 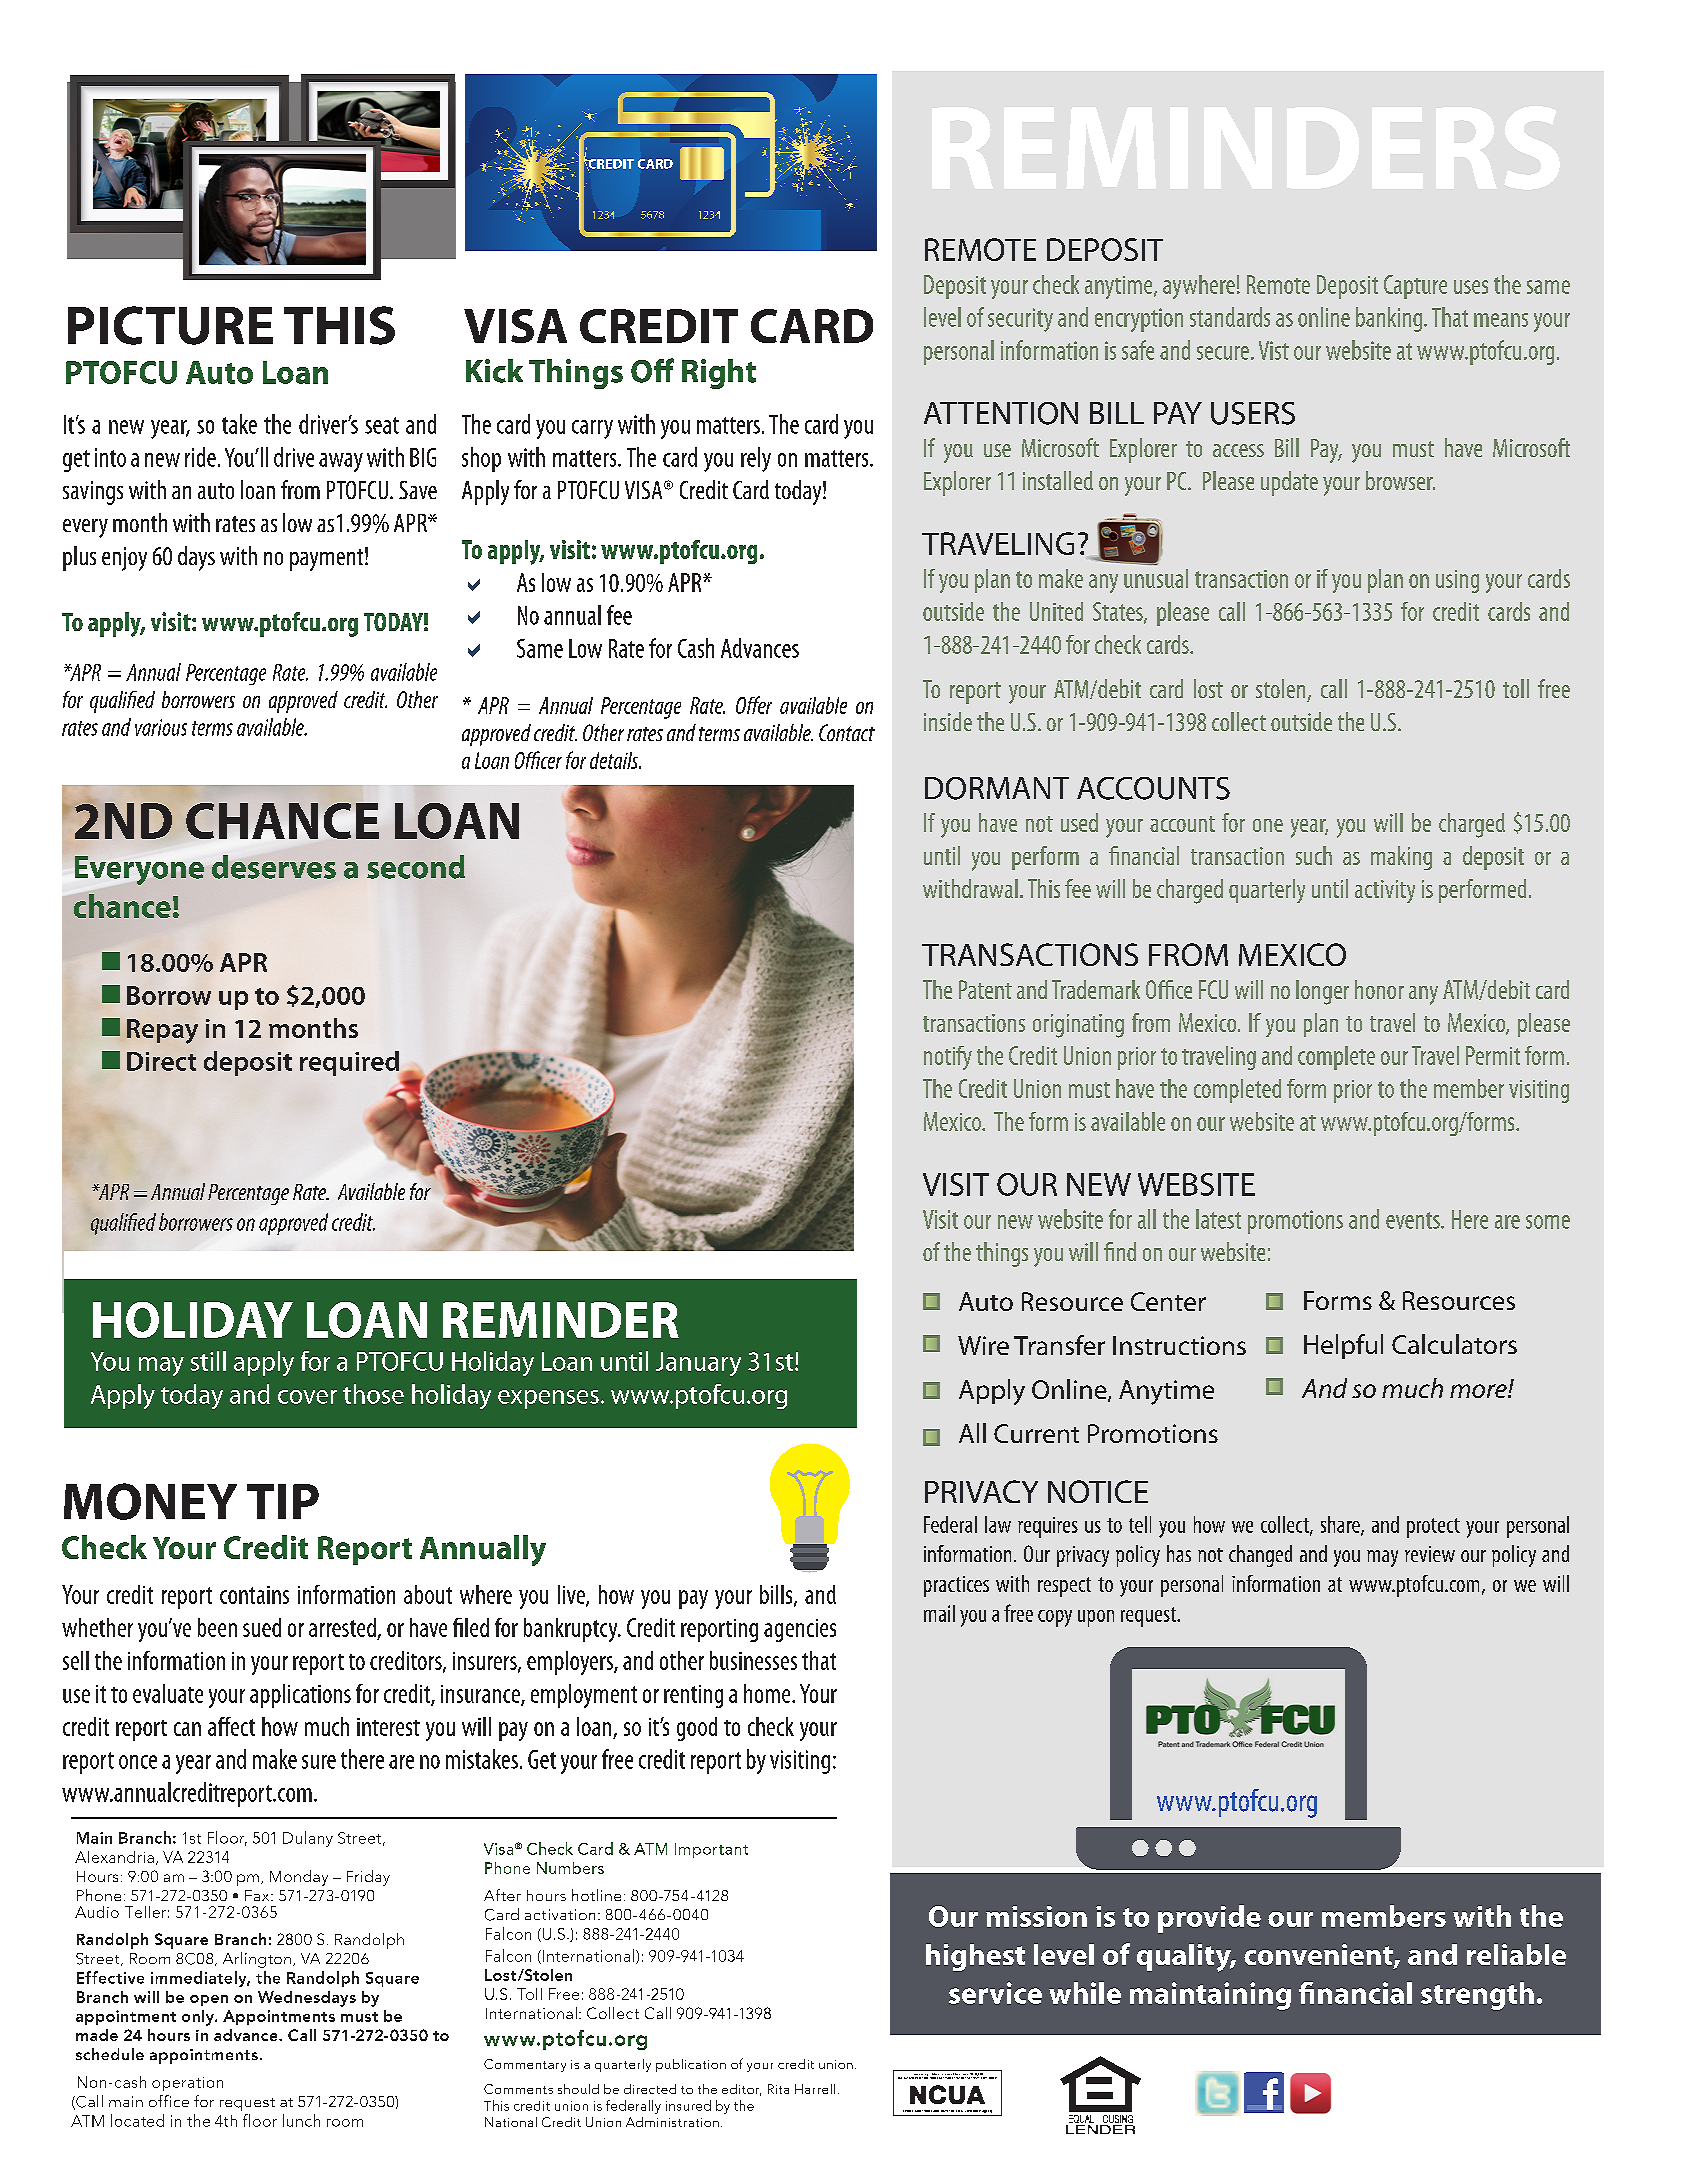 What do you see at coordinates (815, 2089) in the screenshot?
I see `Harrell` at bounding box center [815, 2089].
